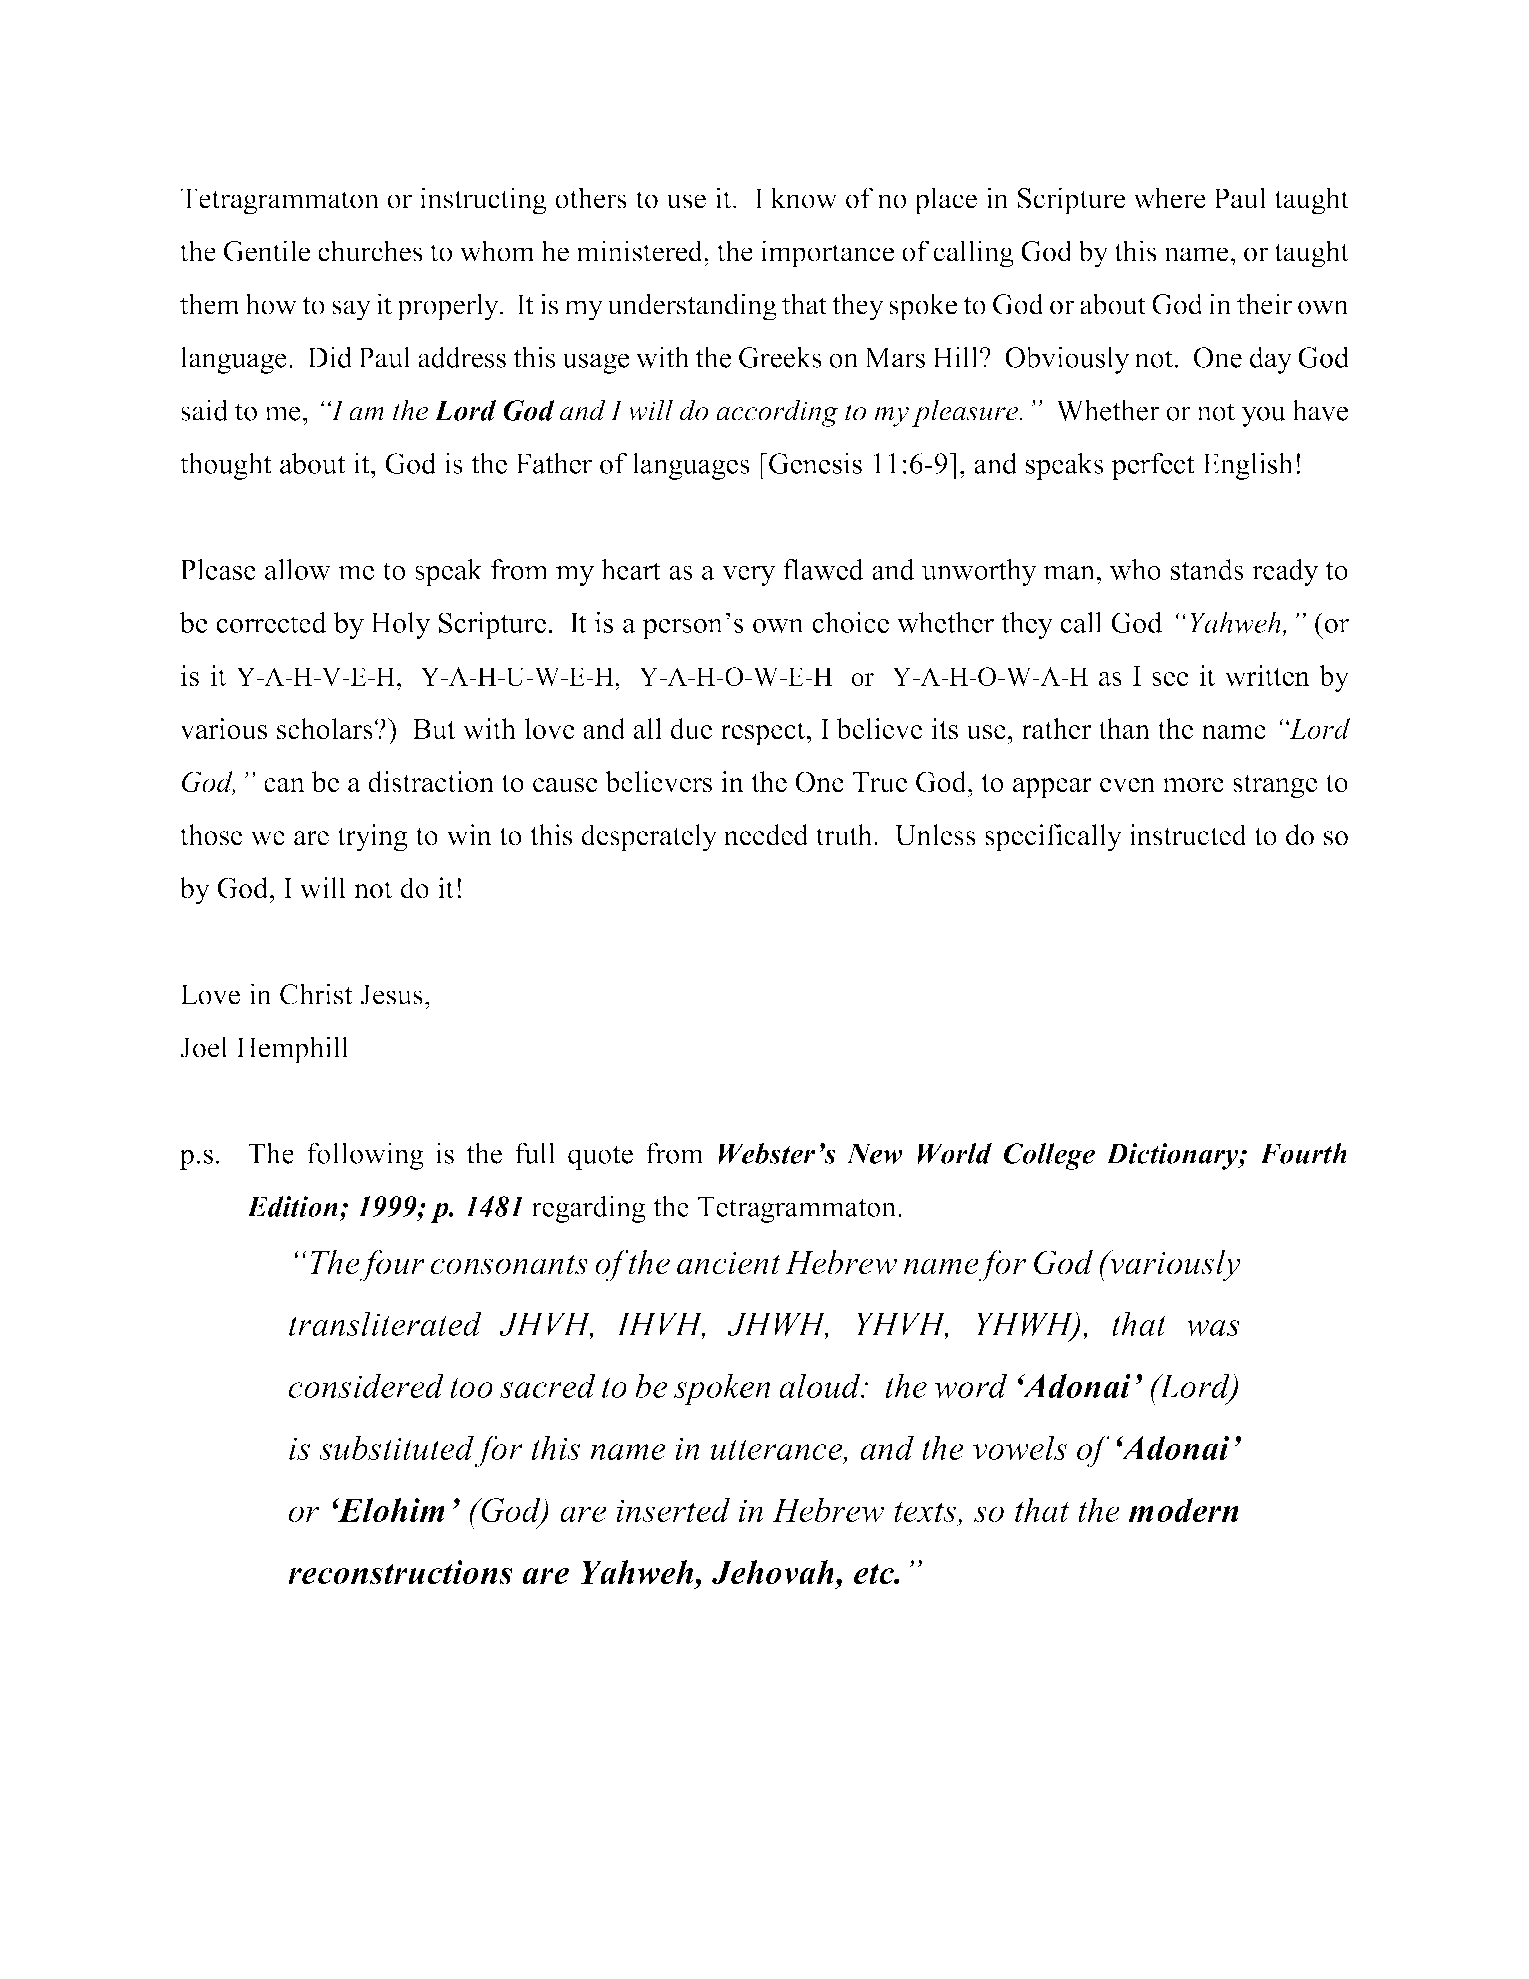  What do you see at coordinates (827, 254) in the screenshot?
I see `importance` at bounding box center [827, 254].
